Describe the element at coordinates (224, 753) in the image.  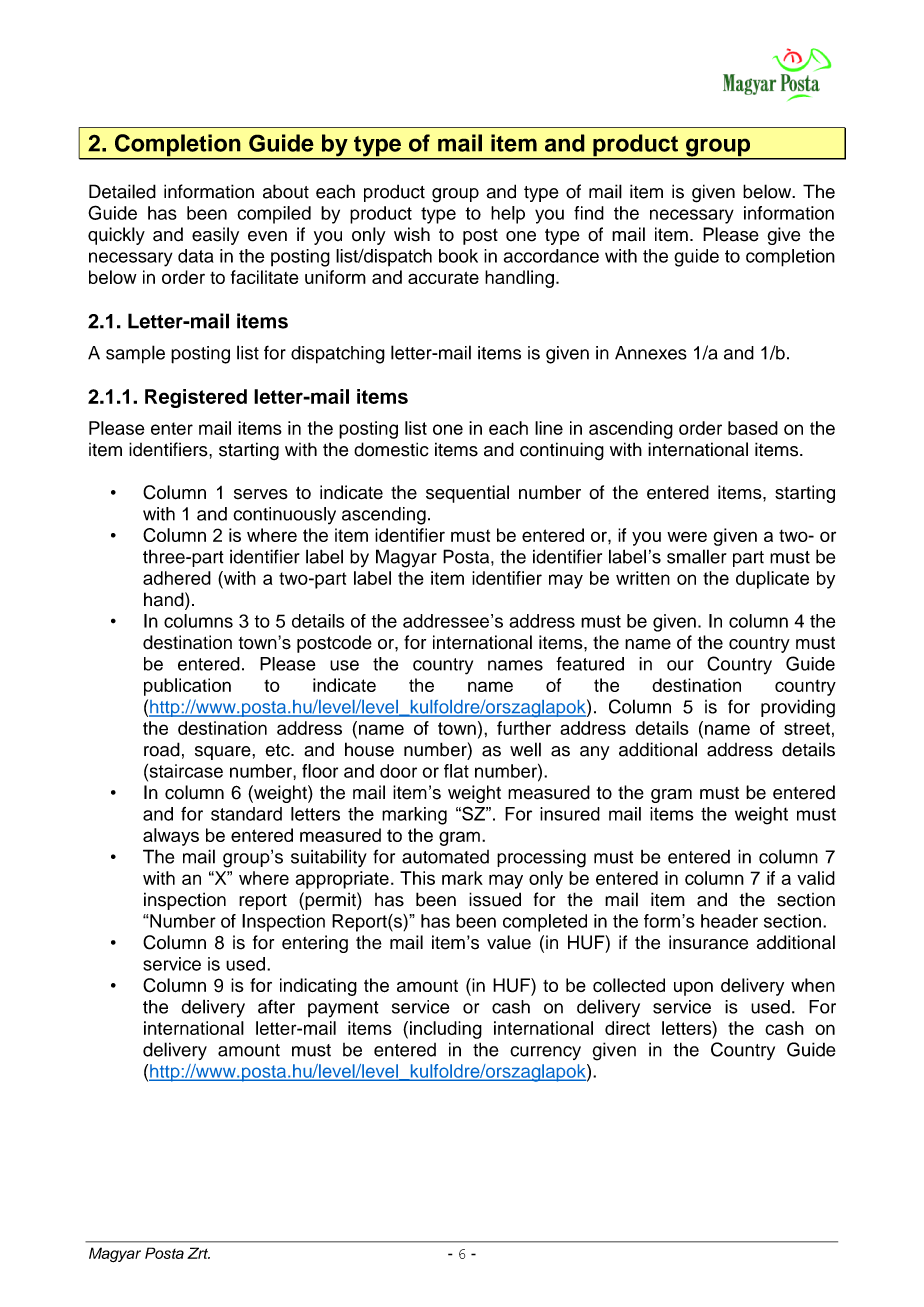
I see `square` at that location.
